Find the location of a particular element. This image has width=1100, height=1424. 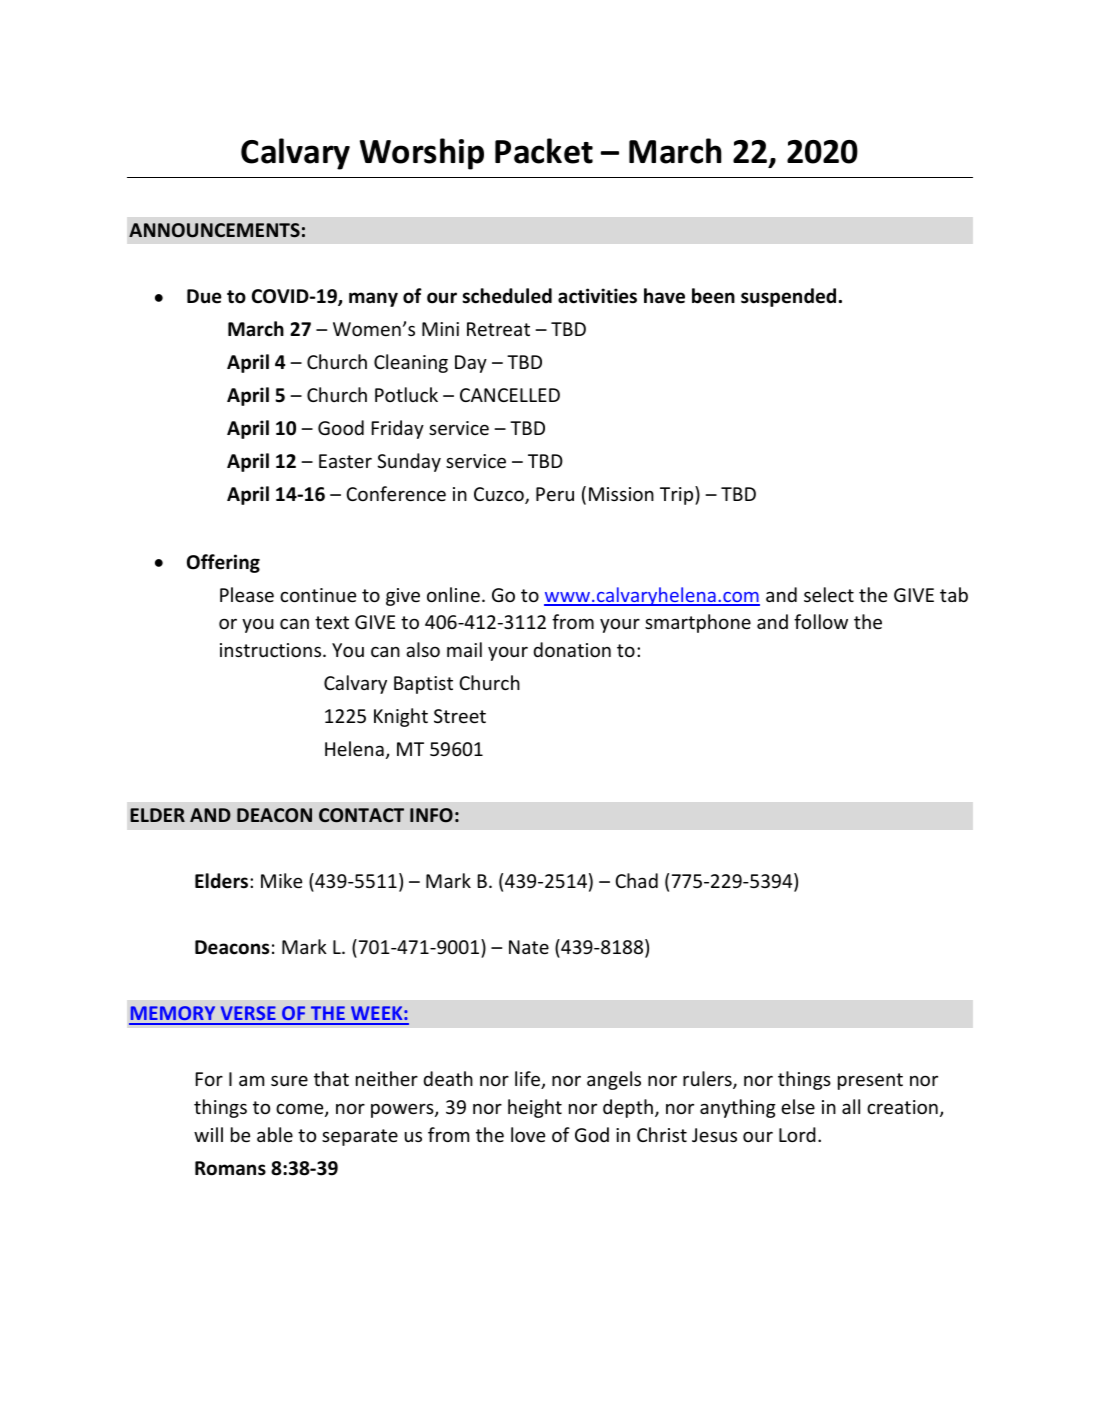

suspended is located at coordinates (788, 297).
